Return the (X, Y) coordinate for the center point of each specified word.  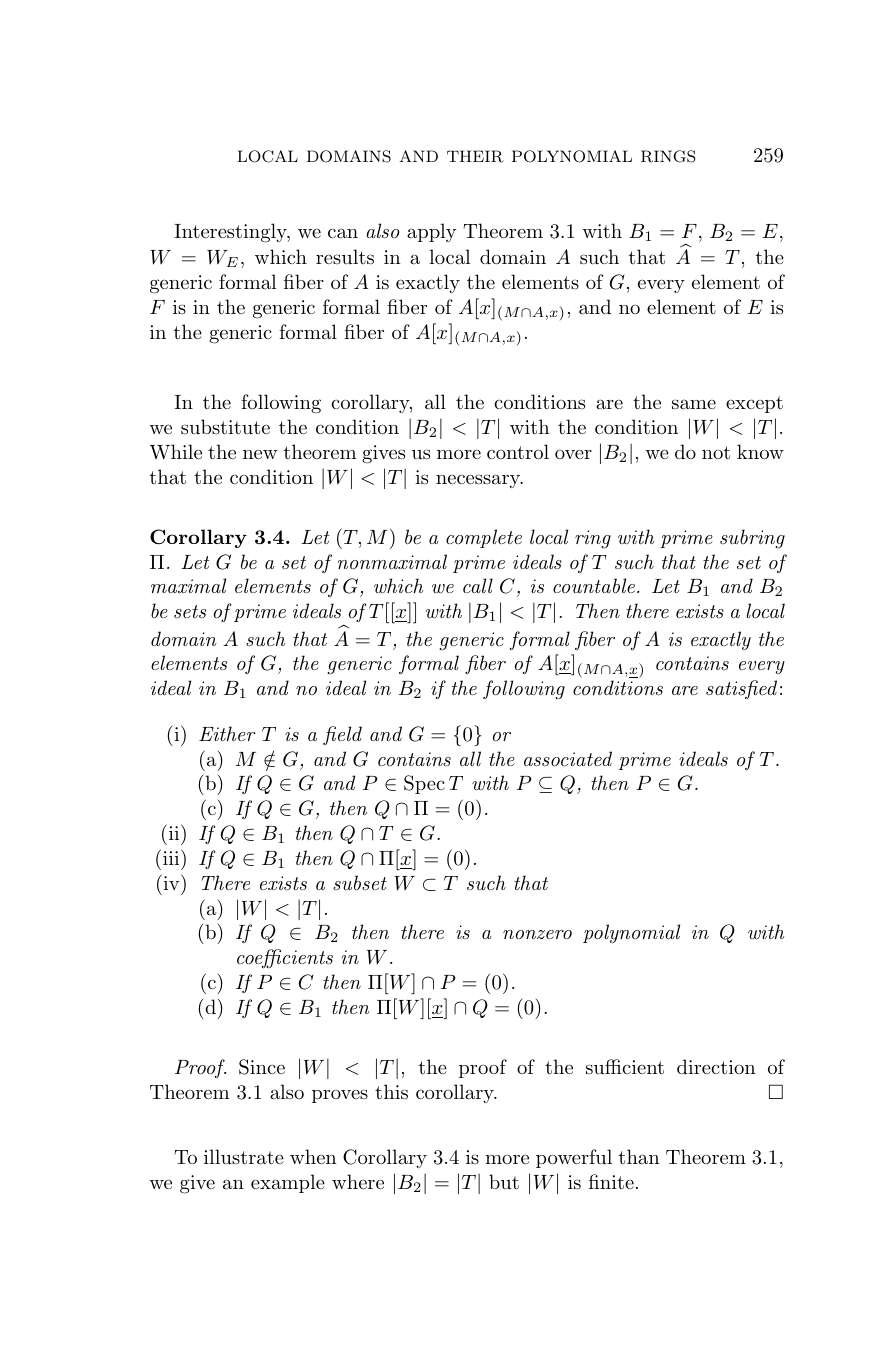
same (694, 404)
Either (227, 733)
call (478, 585)
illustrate (244, 1157)
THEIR (475, 156)
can (343, 233)
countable (594, 585)
